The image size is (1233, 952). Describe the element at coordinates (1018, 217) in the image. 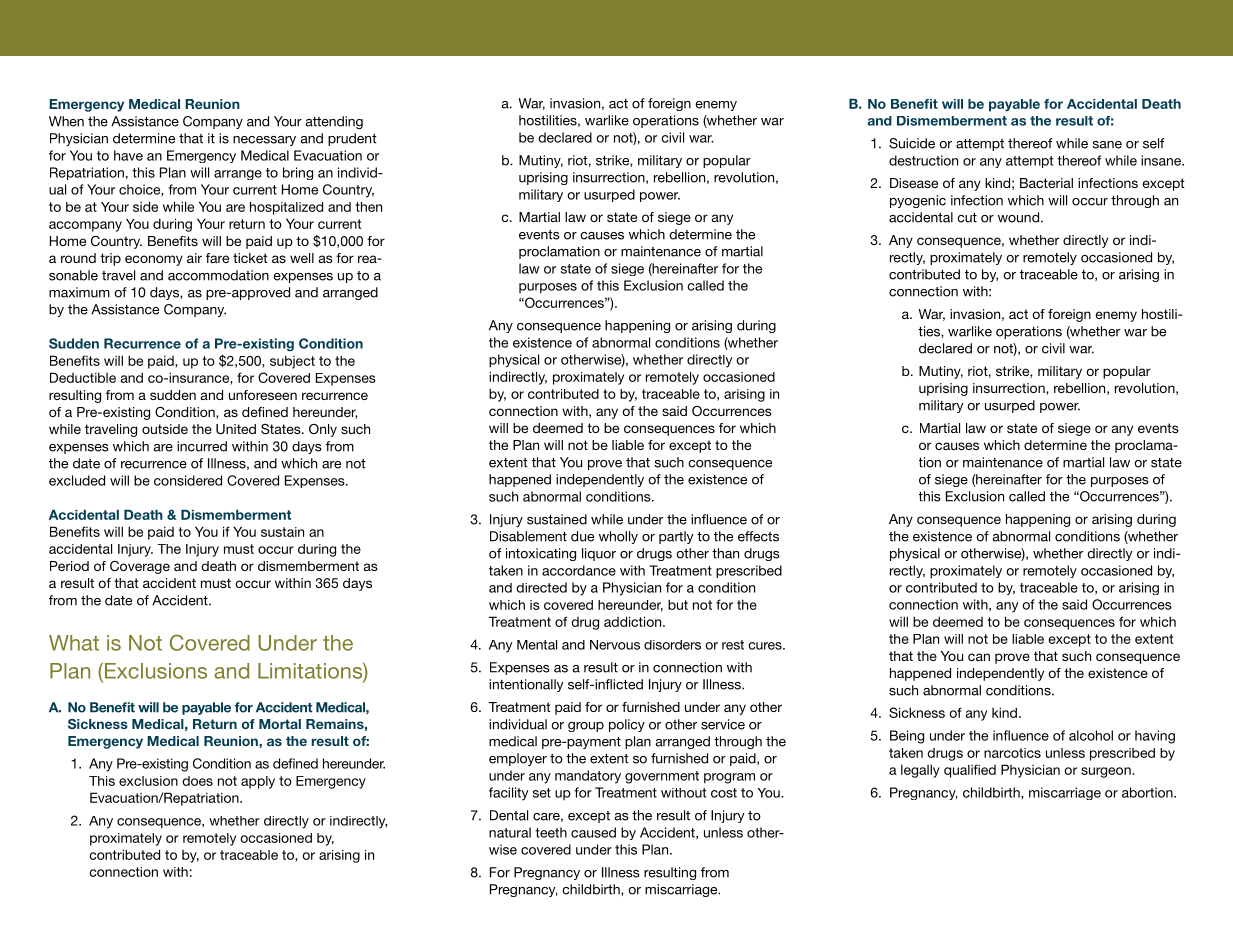

I see `wound` at that location.
